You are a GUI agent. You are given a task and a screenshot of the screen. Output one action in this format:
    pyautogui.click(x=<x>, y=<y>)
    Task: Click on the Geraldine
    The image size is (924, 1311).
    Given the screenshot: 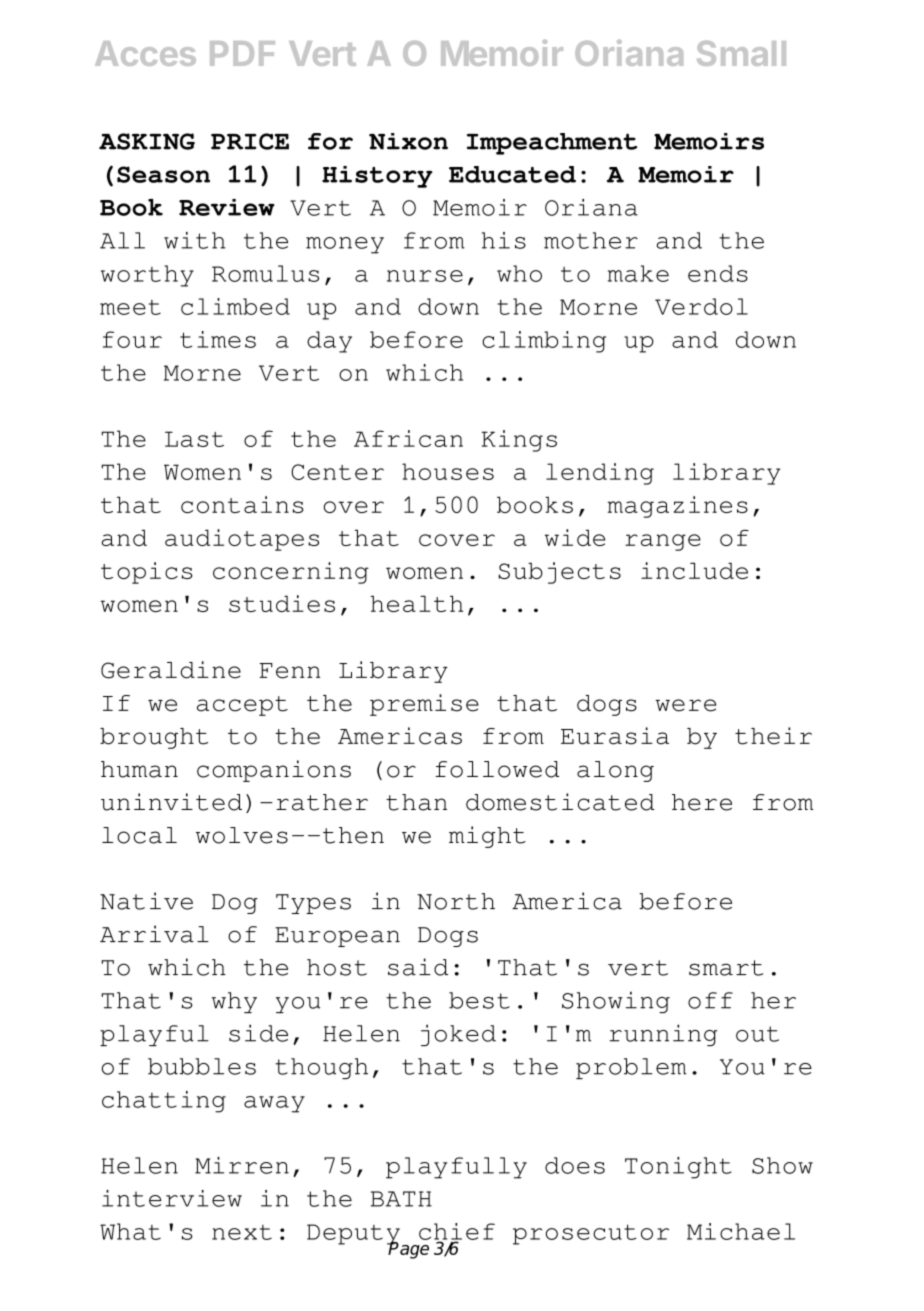 What is the action you would take?
    pyautogui.click(x=171, y=670)
